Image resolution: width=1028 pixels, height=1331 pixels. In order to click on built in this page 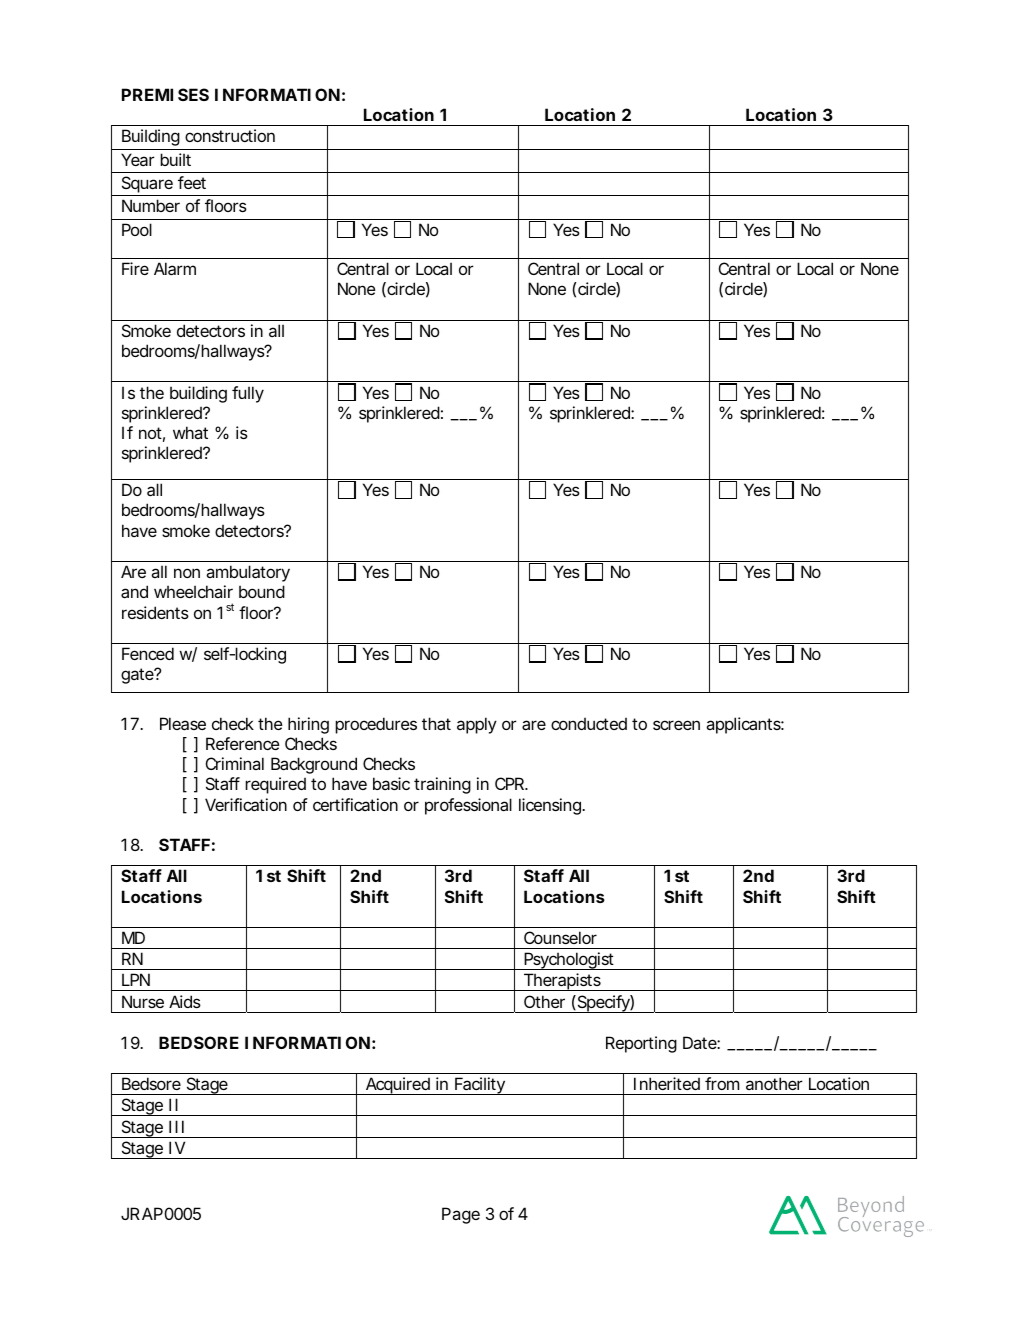, I will do `click(175, 159)`.
